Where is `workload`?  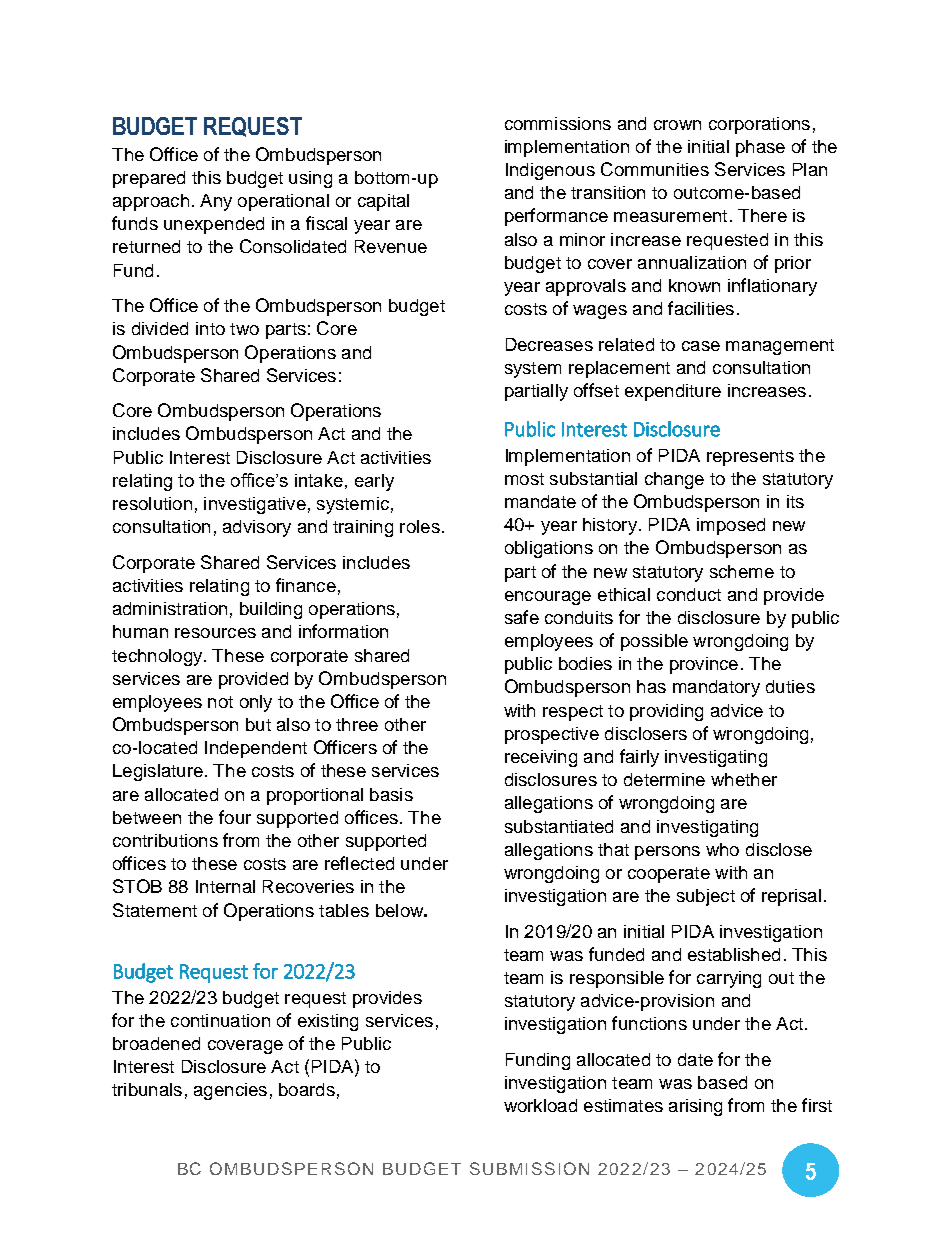
workload is located at coordinates (540, 1105).
